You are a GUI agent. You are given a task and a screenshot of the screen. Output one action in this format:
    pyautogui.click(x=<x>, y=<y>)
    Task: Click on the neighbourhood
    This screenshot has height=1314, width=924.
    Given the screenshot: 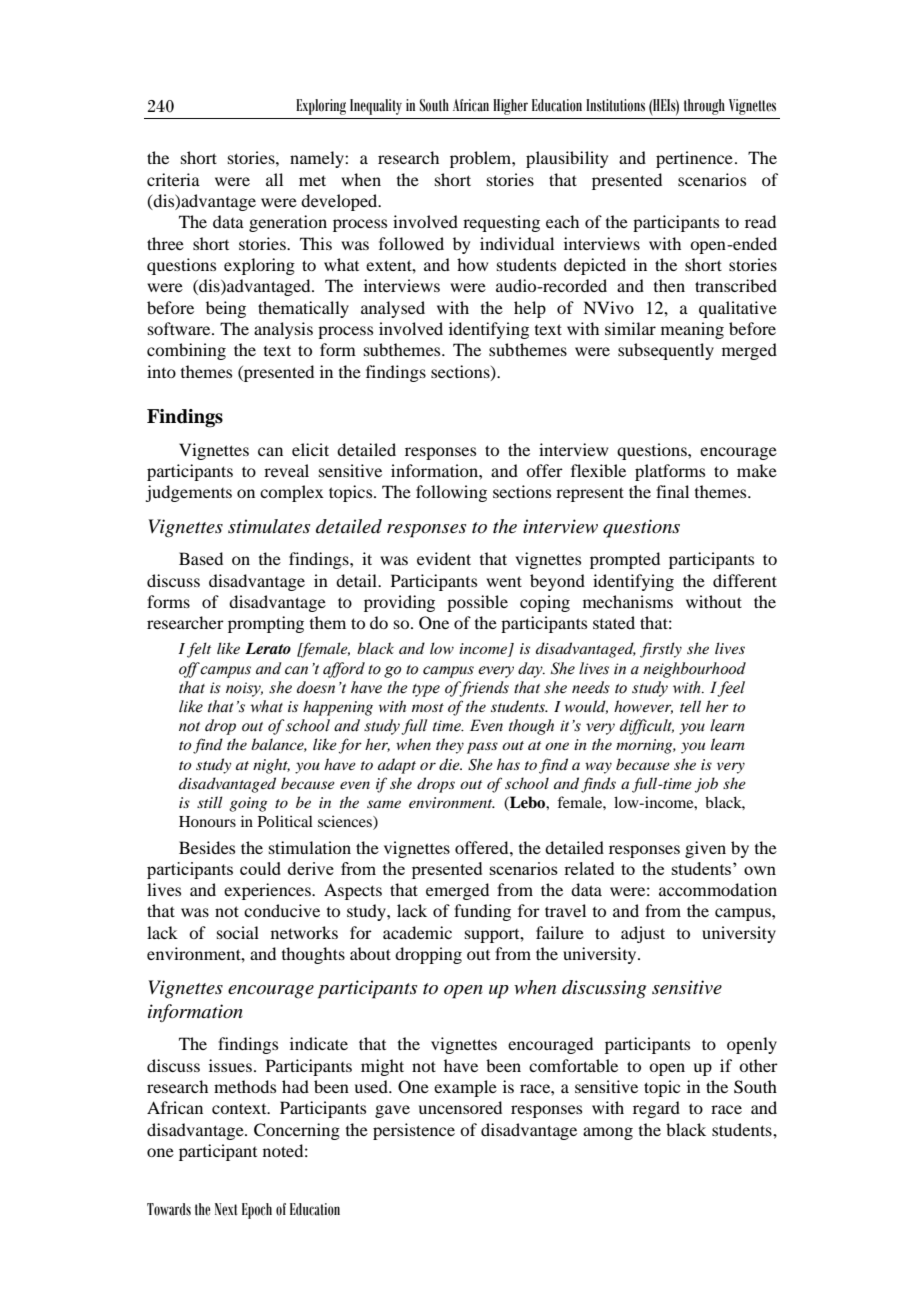 What is the action you would take?
    pyautogui.click(x=694, y=670)
